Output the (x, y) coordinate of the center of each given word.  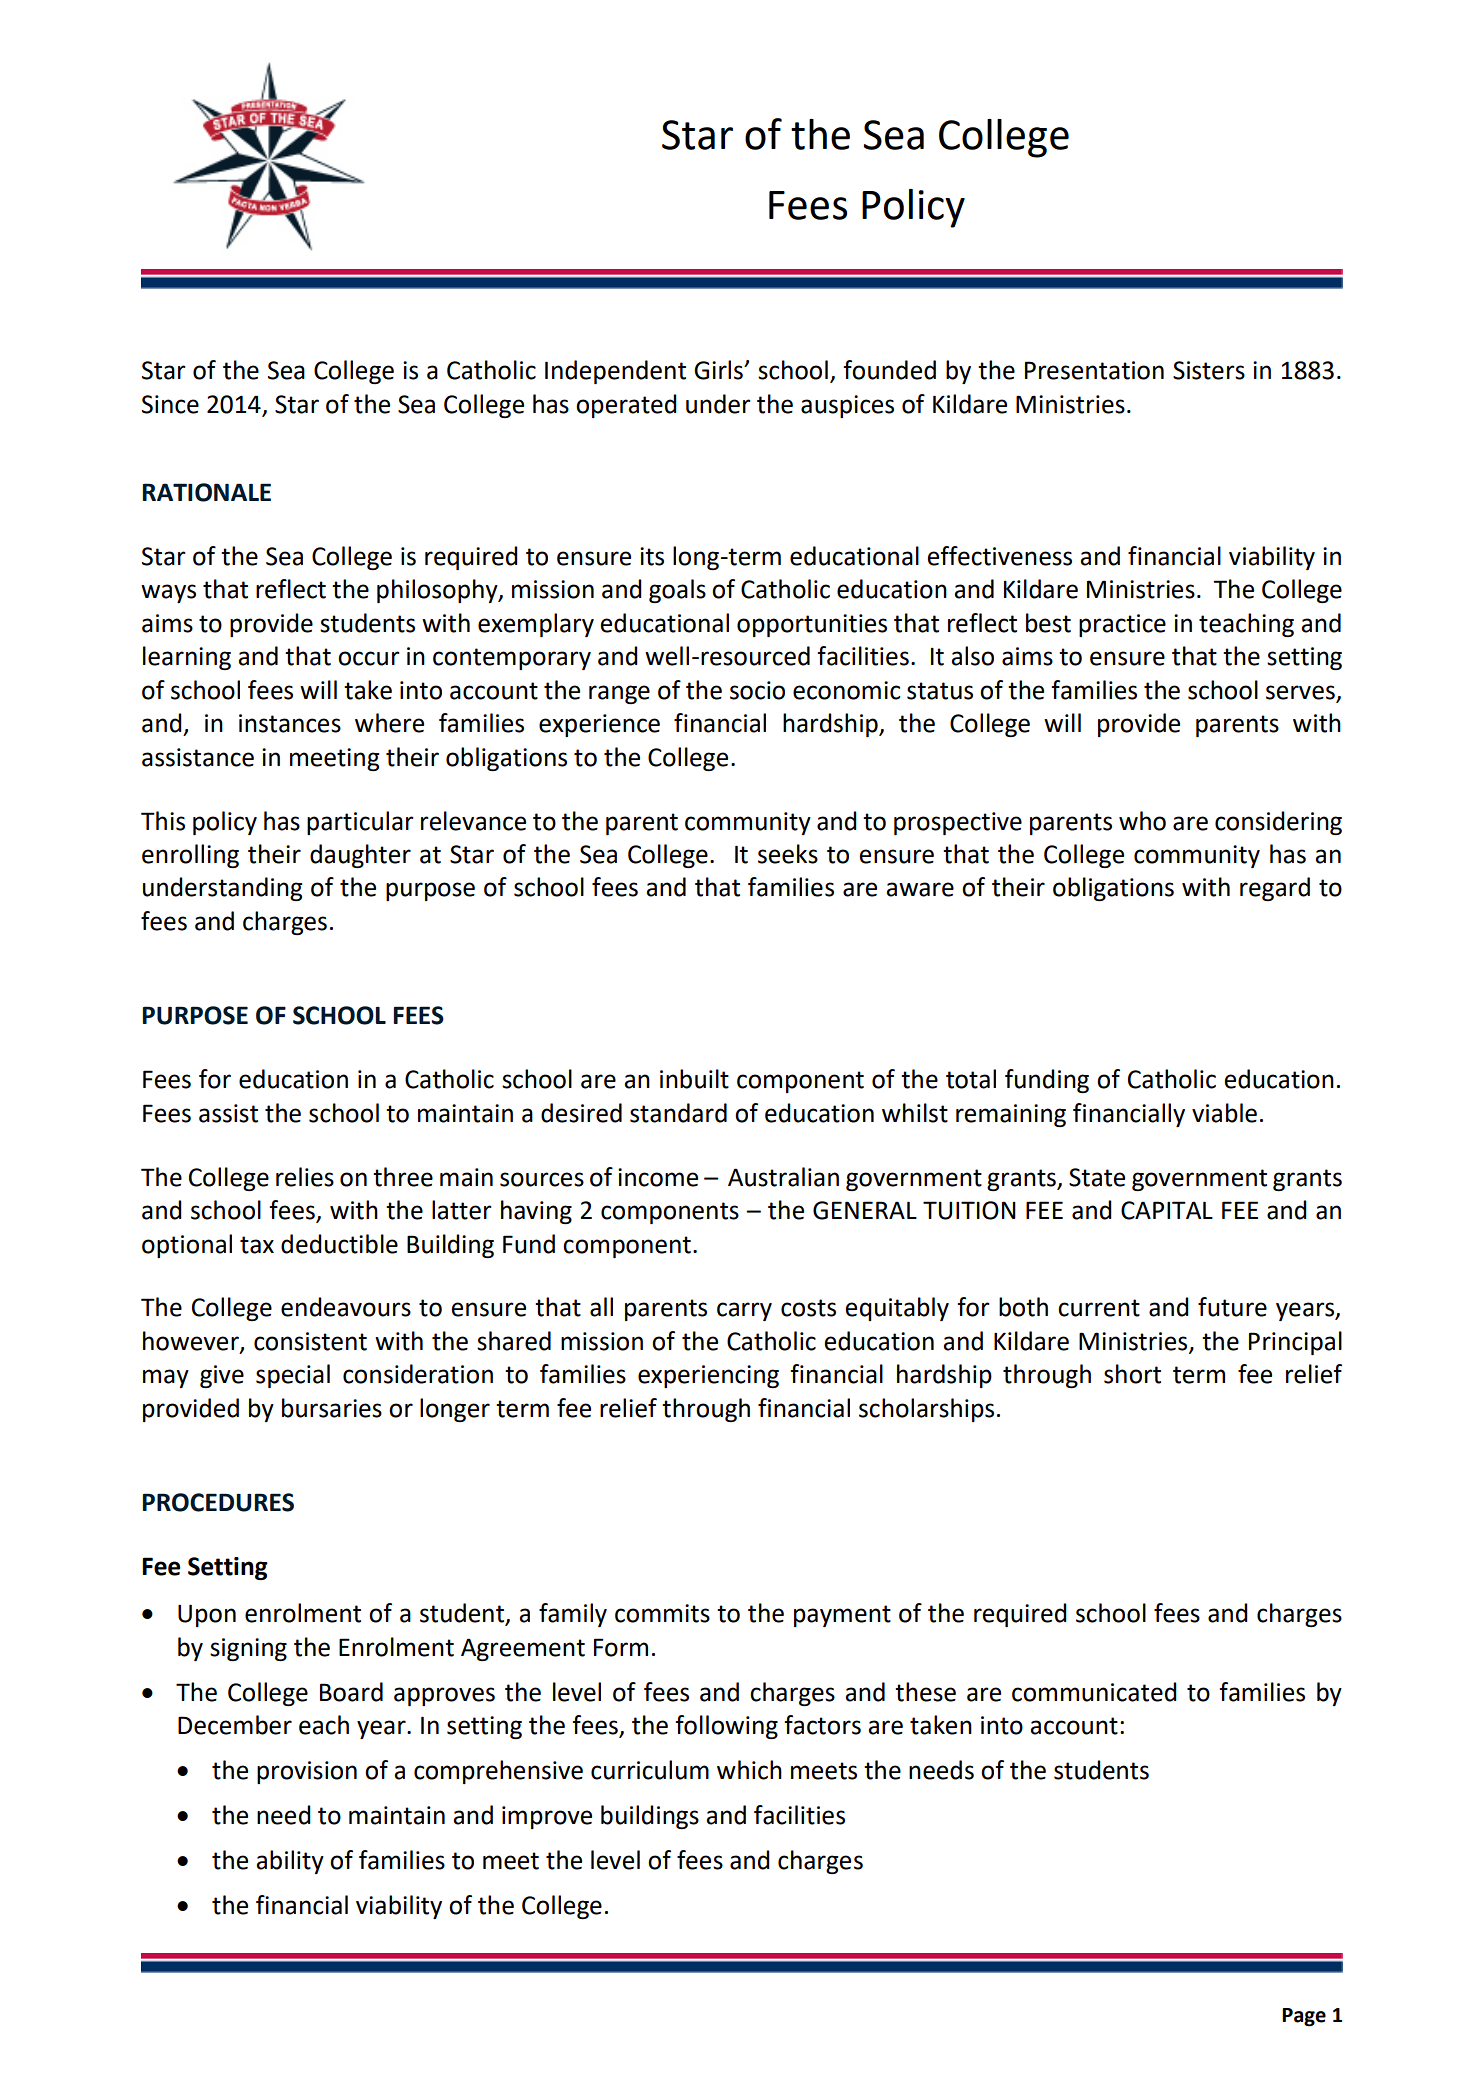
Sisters (1209, 370)
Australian (783, 1177)
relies (305, 1177)
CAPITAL (1167, 1210)
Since (170, 404)
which (749, 1770)
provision (307, 1772)
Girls (719, 370)
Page (1304, 2017)
